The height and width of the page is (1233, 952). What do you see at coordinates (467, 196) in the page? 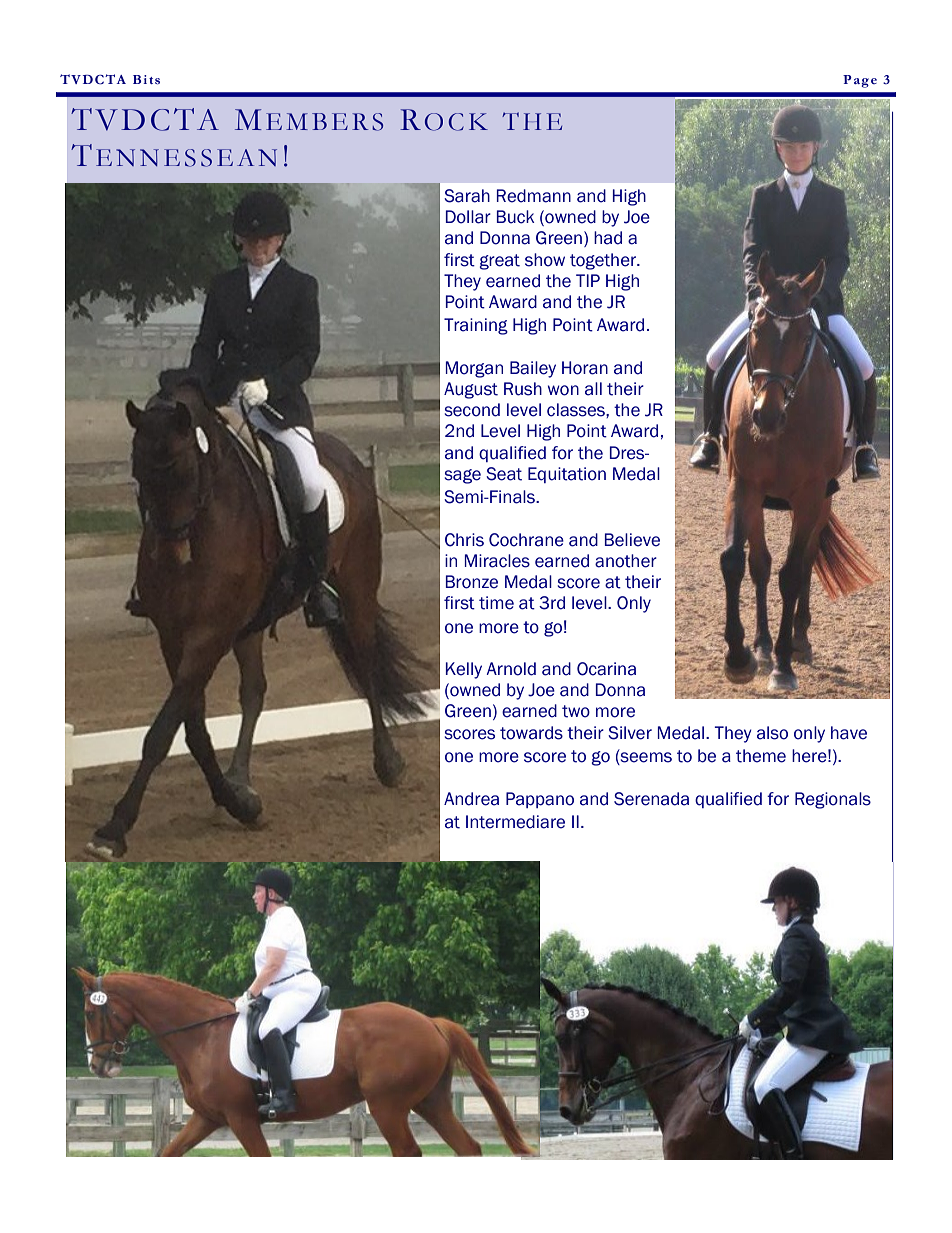
I see `Sarah` at bounding box center [467, 196].
